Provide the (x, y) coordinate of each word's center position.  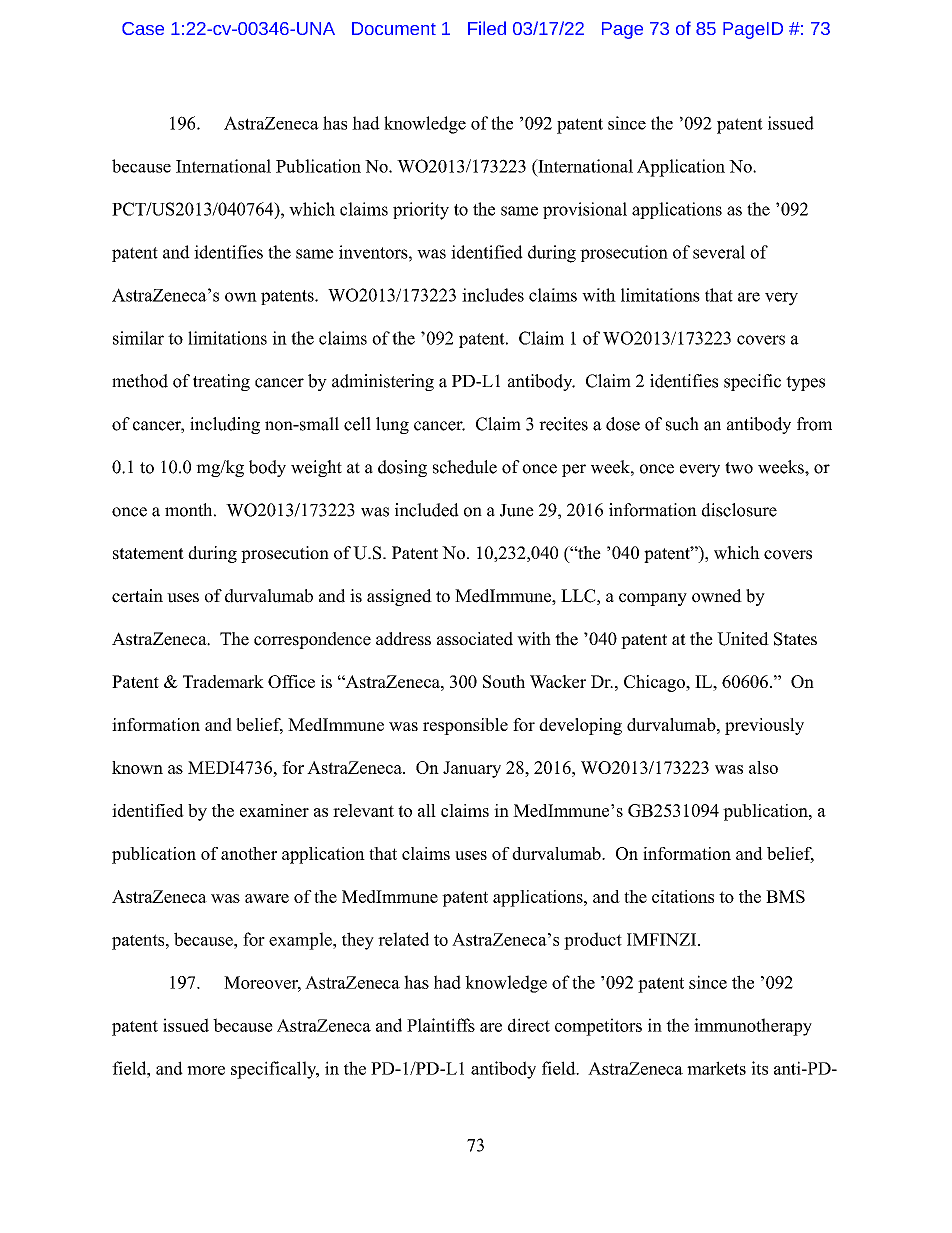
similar (138, 338)
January (472, 769)
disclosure (739, 510)
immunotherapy (753, 1027)
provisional (585, 210)
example (301, 941)
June (517, 510)
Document (394, 28)
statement (148, 554)
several (719, 252)
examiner (274, 810)
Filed (487, 28)
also (763, 767)
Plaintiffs (441, 1025)
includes (493, 295)
